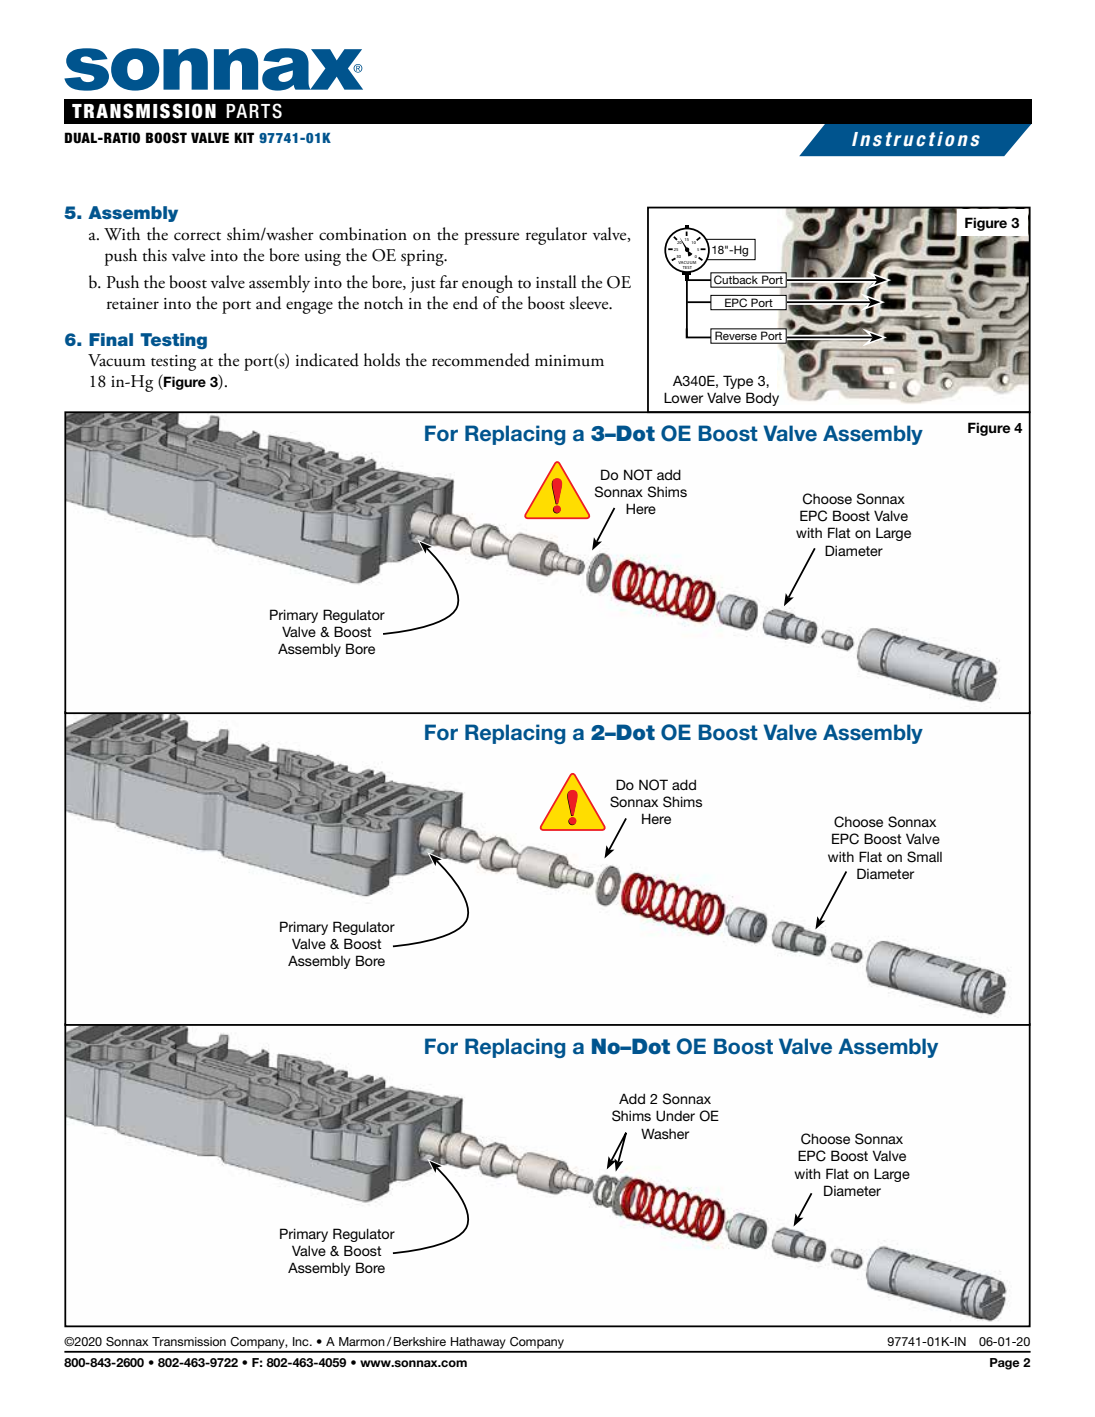 This page has height=1417, width=1095. Describe the element at coordinates (382, 360) in the page. I see `holds` at that location.
